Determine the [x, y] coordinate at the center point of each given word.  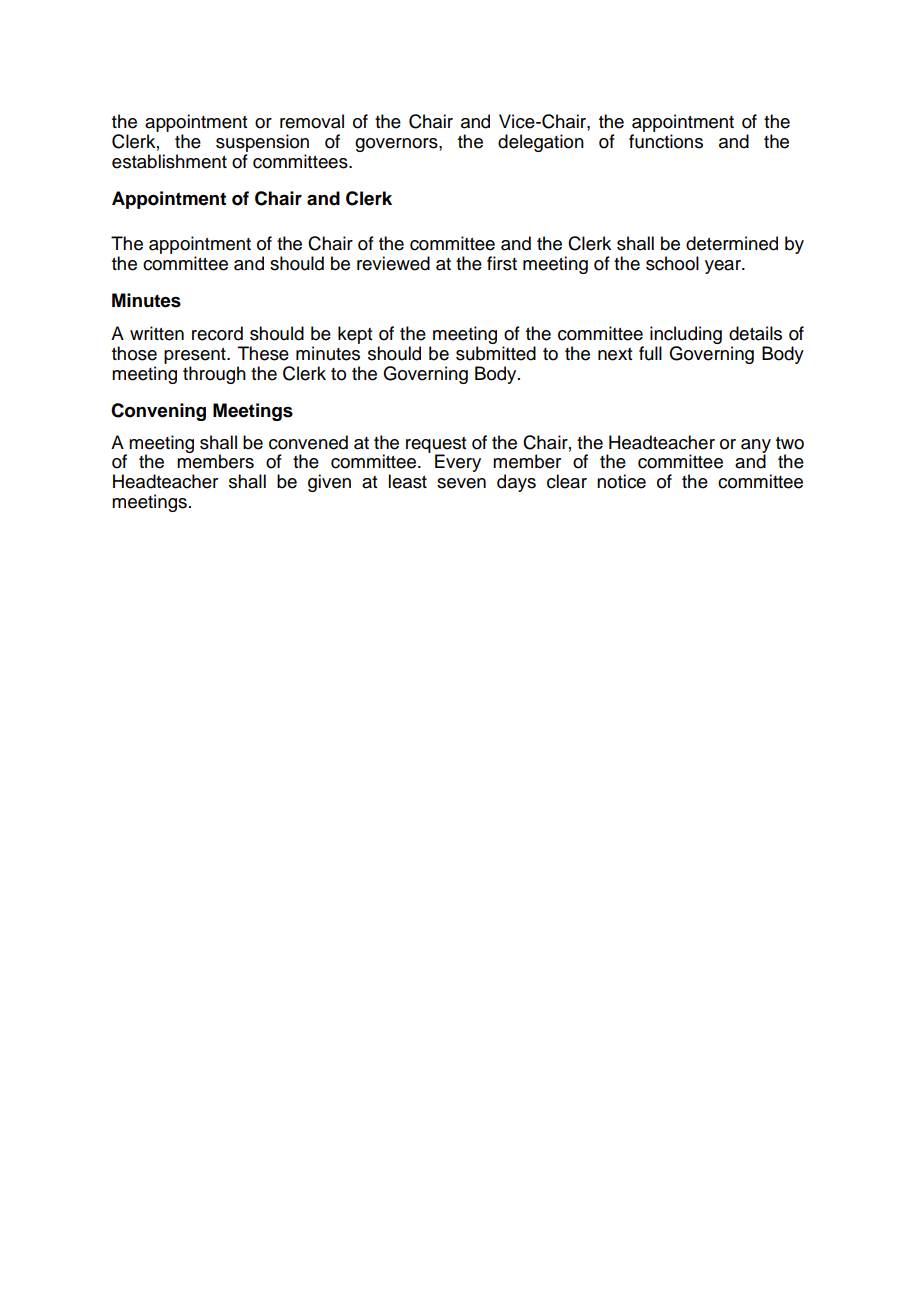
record [217, 333]
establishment [169, 161]
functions [666, 141]
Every [458, 463]
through [214, 375]
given [329, 483]
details [755, 333]
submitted [496, 353]
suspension [262, 143]
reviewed [393, 263]
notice [621, 481]
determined [732, 243]
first [502, 263]
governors [397, 145]
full [650, 353]
